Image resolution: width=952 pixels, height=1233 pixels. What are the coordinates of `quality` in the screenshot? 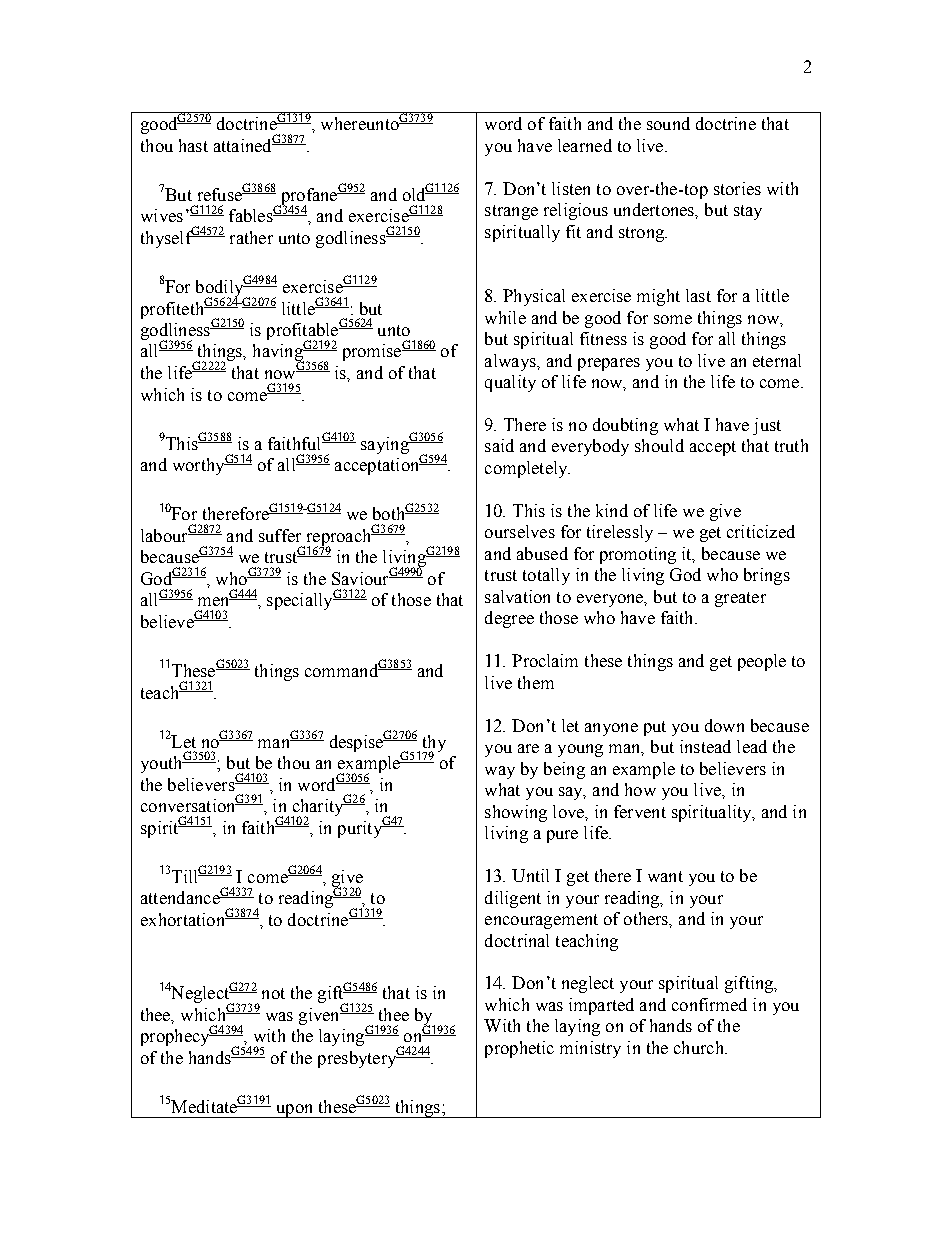 It's located at (510, 383).
